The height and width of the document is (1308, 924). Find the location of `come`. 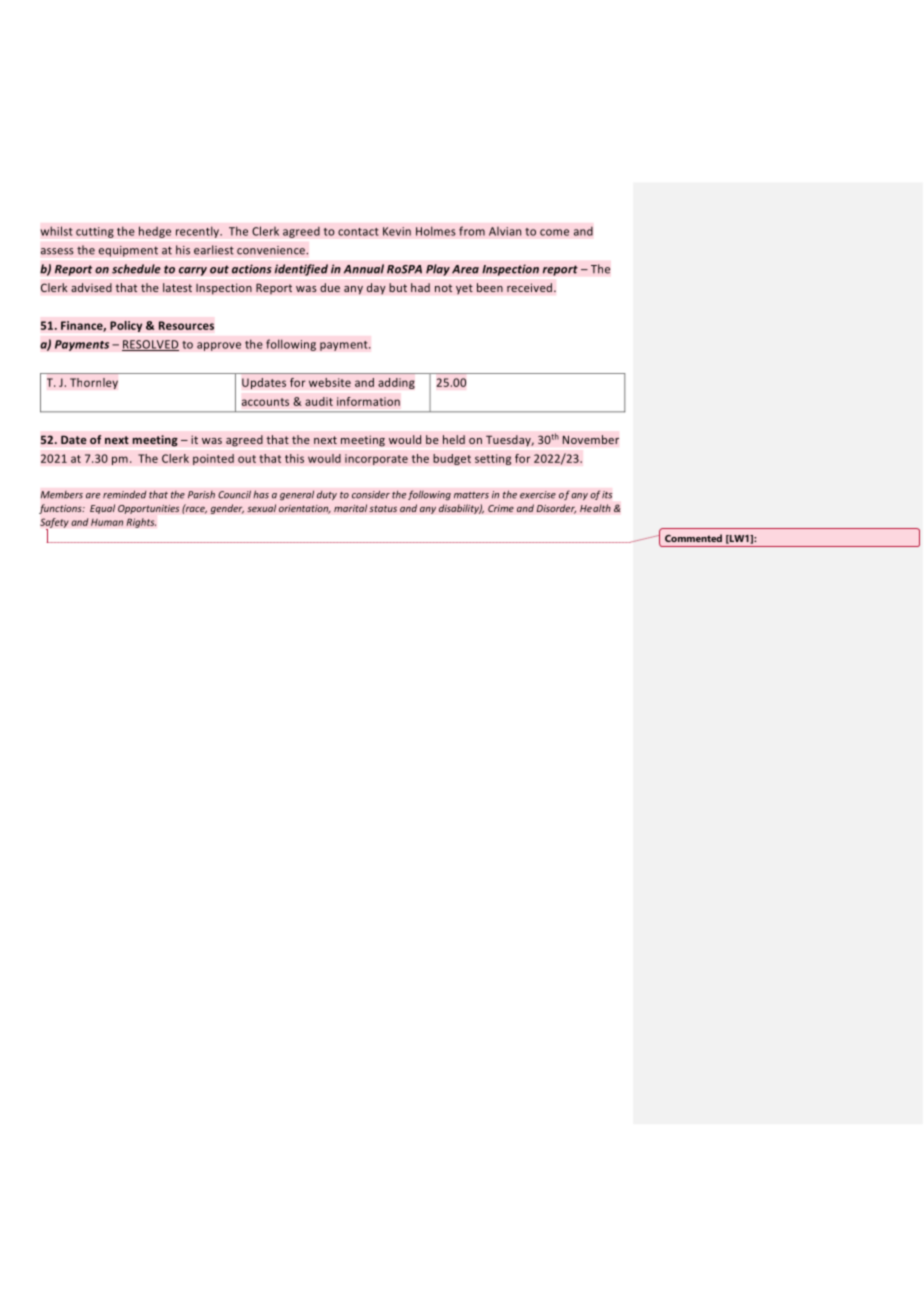

come is located at coordinates (554, 232).
